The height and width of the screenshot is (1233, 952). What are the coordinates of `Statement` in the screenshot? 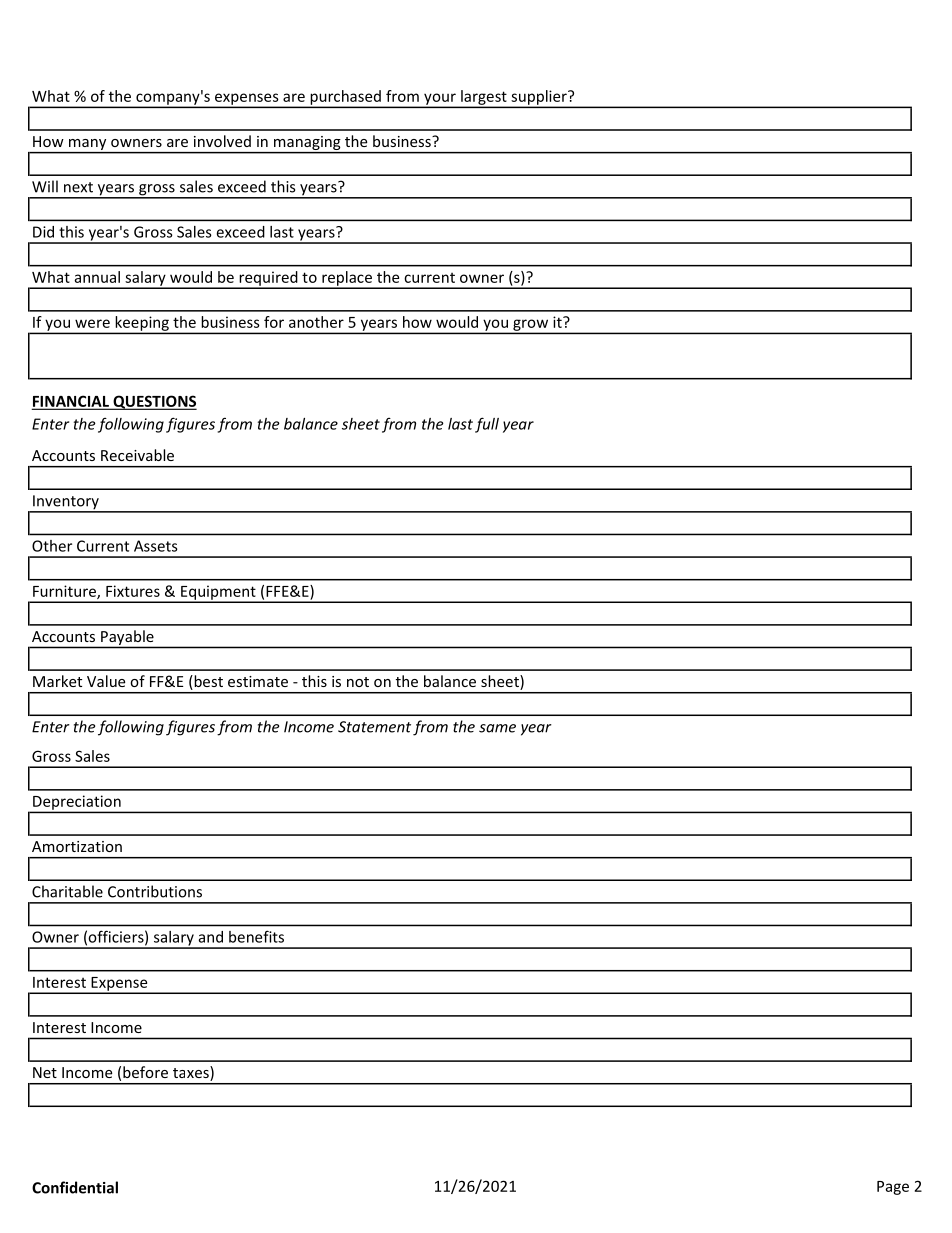 It's located at (374, 727).
